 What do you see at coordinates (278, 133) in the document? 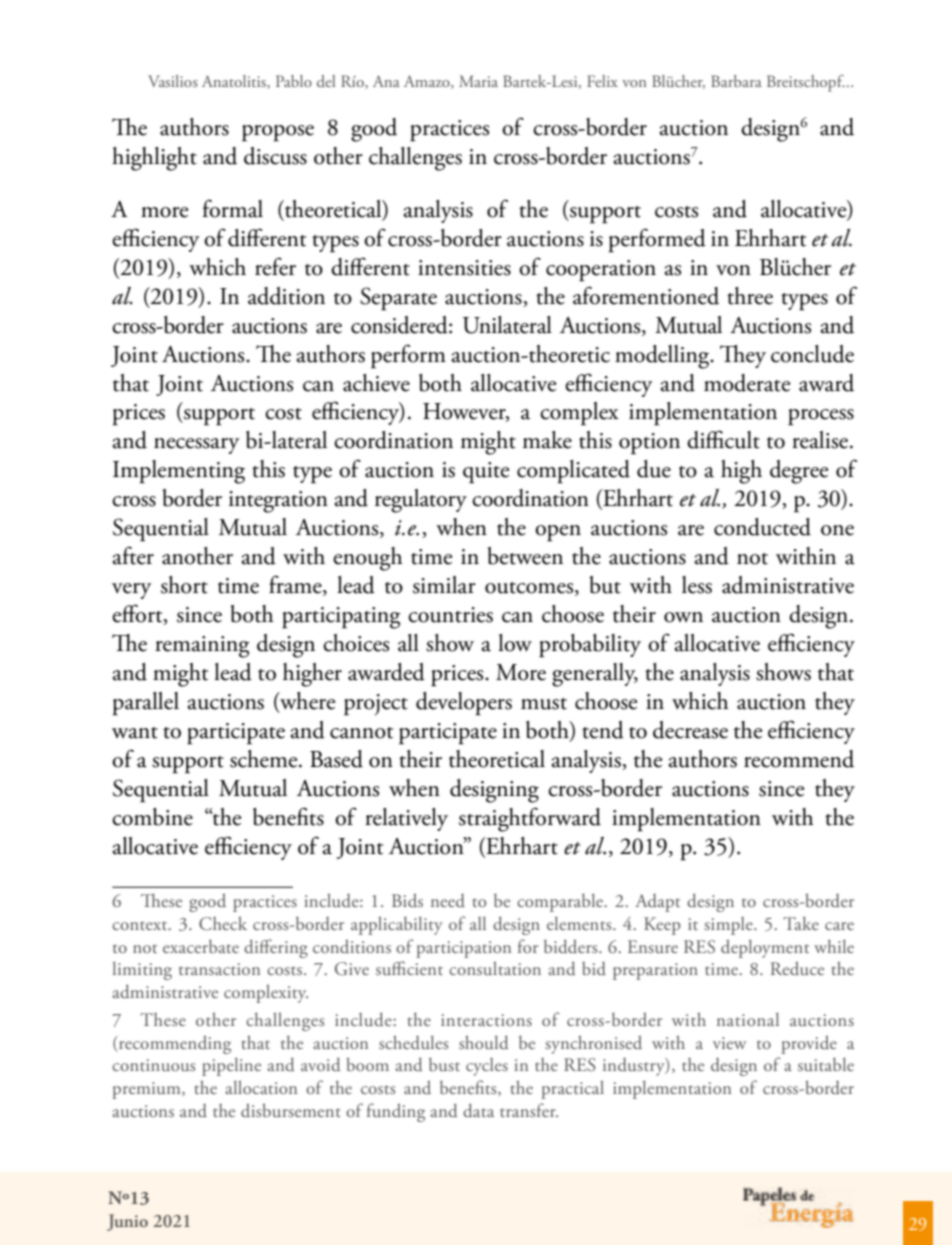
I see `propose` at bounding box center [278, 133].
